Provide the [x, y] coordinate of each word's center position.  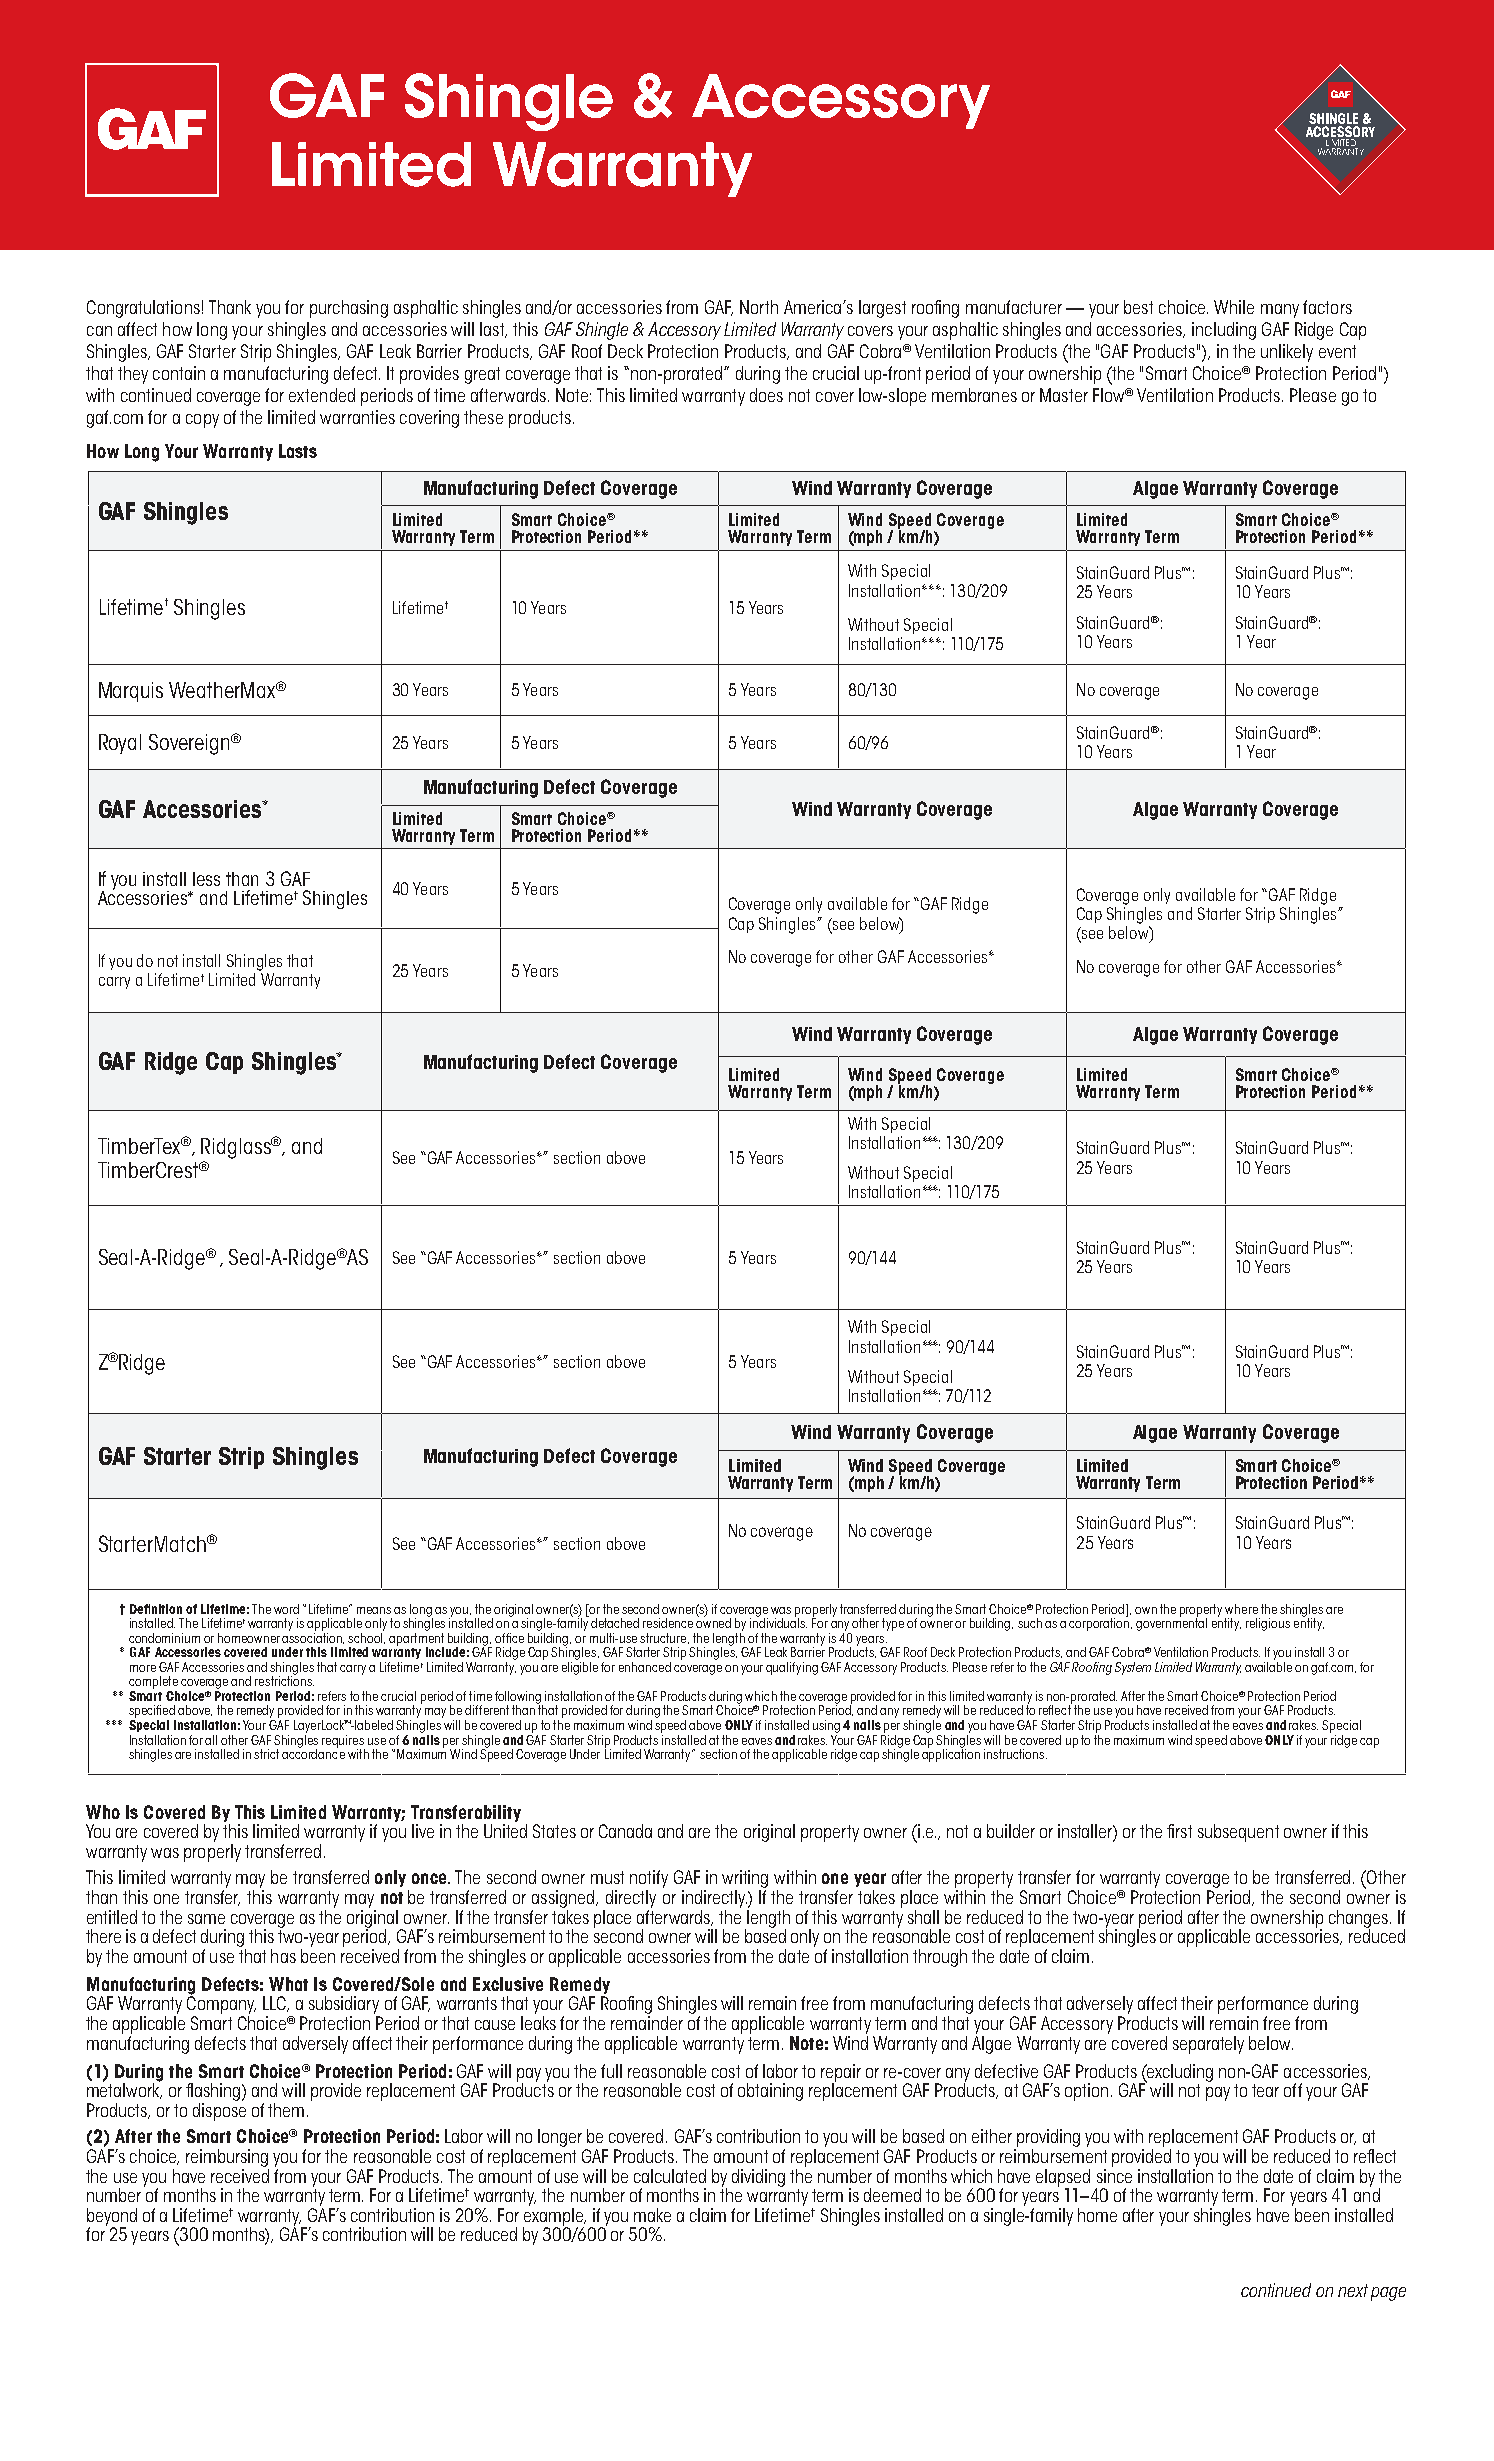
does [766, 395]
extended [322, 395]
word [286, 1609]
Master [1064, 395]
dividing [758, 2178]
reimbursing [227, 2158]
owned [713, 1622]
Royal [120, 744]
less [206, 879]
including [1224, 331]
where [1241, 1609]
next [1353, 2290]
